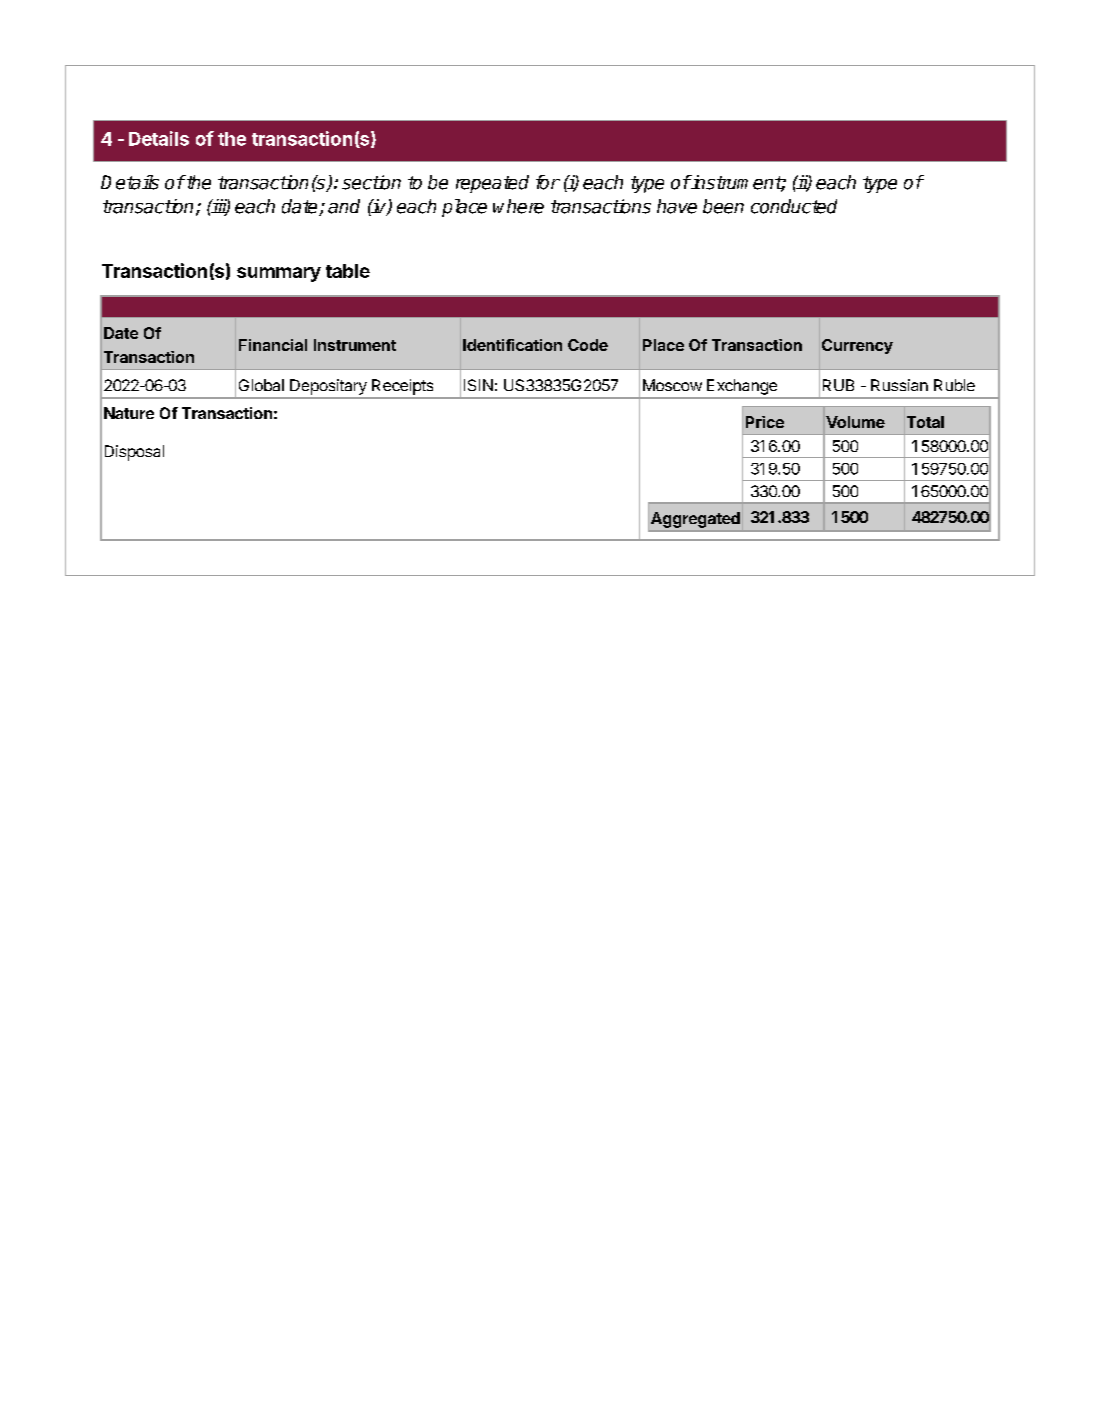  I want to click on conducted, so click(794, 206).
